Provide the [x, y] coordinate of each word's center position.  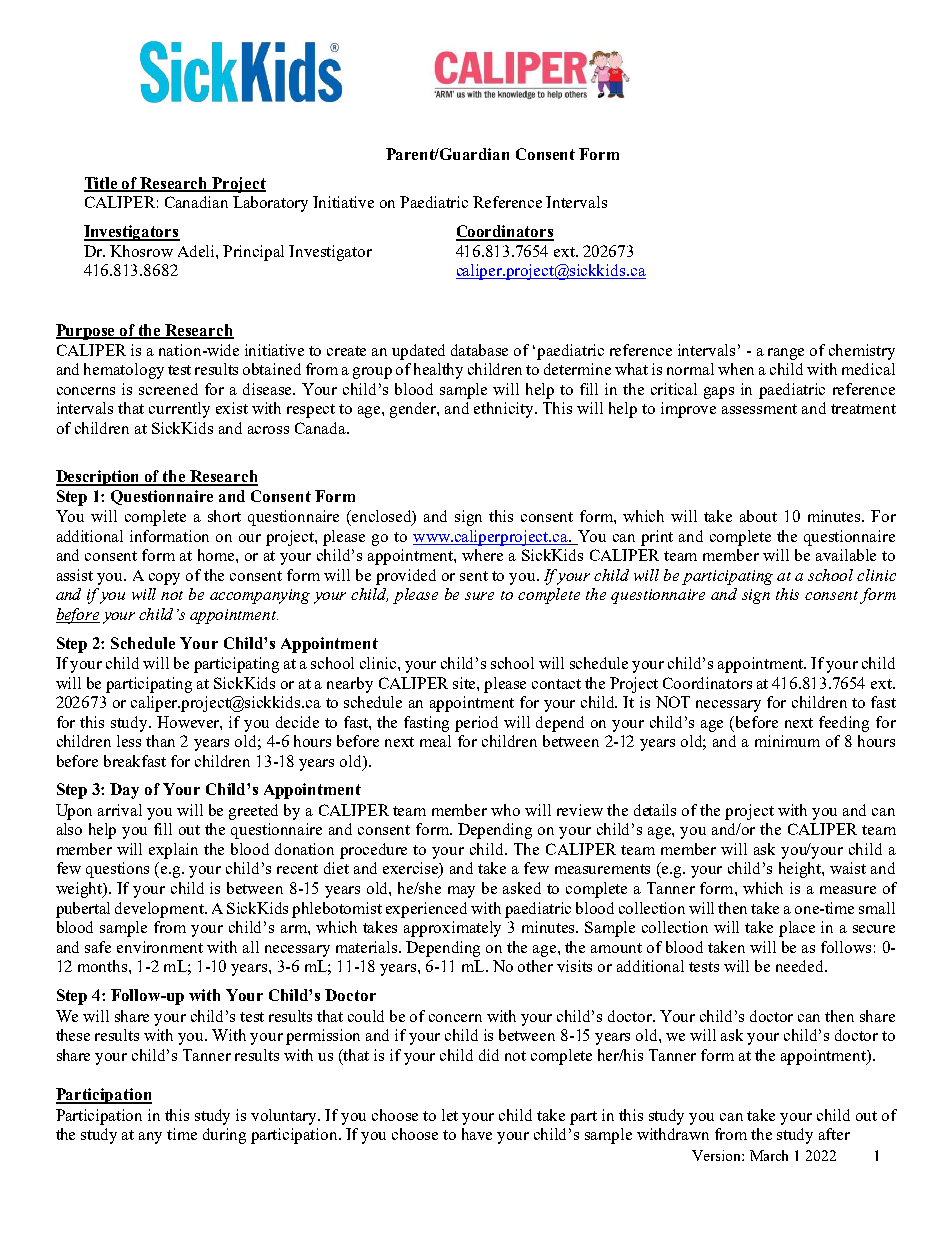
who [505, 810]
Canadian [196, 202]
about [758, 516]
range [786, 354]
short [224, 516]
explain [173, 851]
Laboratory [270, 204]
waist [848, 868]
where [482, 555]
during [224, 1136]
